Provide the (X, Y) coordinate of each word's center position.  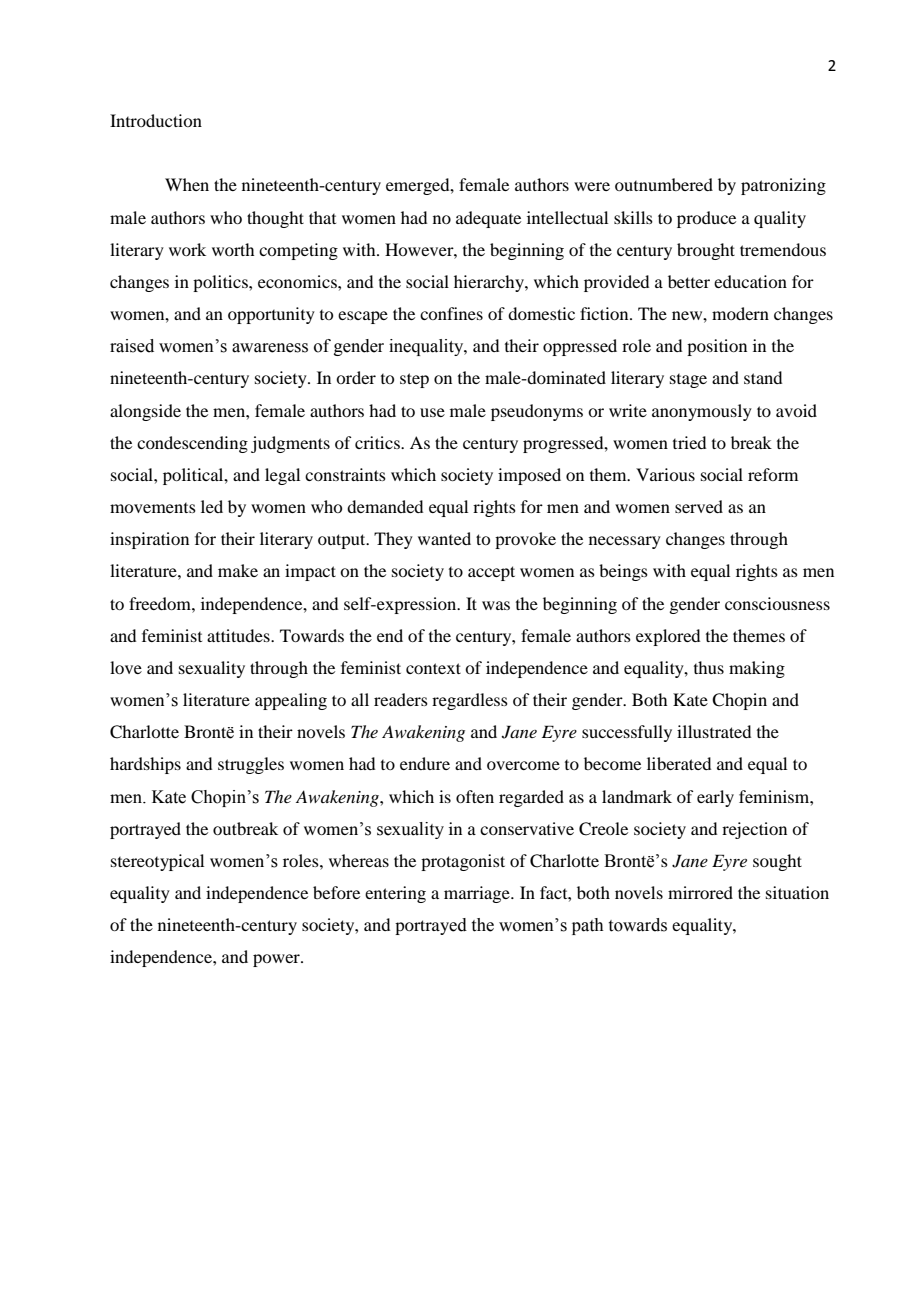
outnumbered (664, 184)
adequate (488, 219)
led (212, 506)
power (277, 960)
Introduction (156, 120)
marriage (478, 894)
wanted (444, 538)
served (699, 506)
